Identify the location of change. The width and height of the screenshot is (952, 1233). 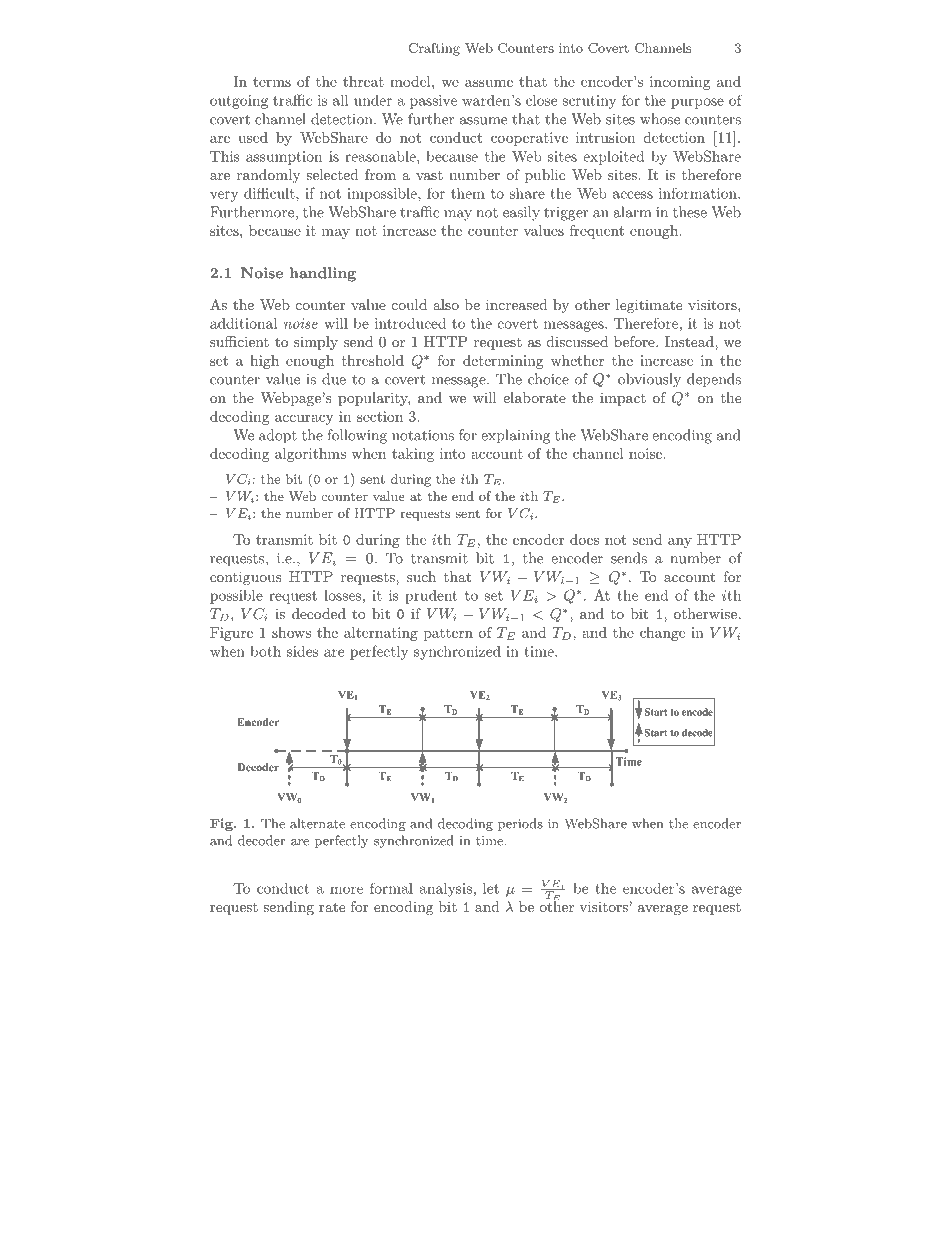
(662, 634).
